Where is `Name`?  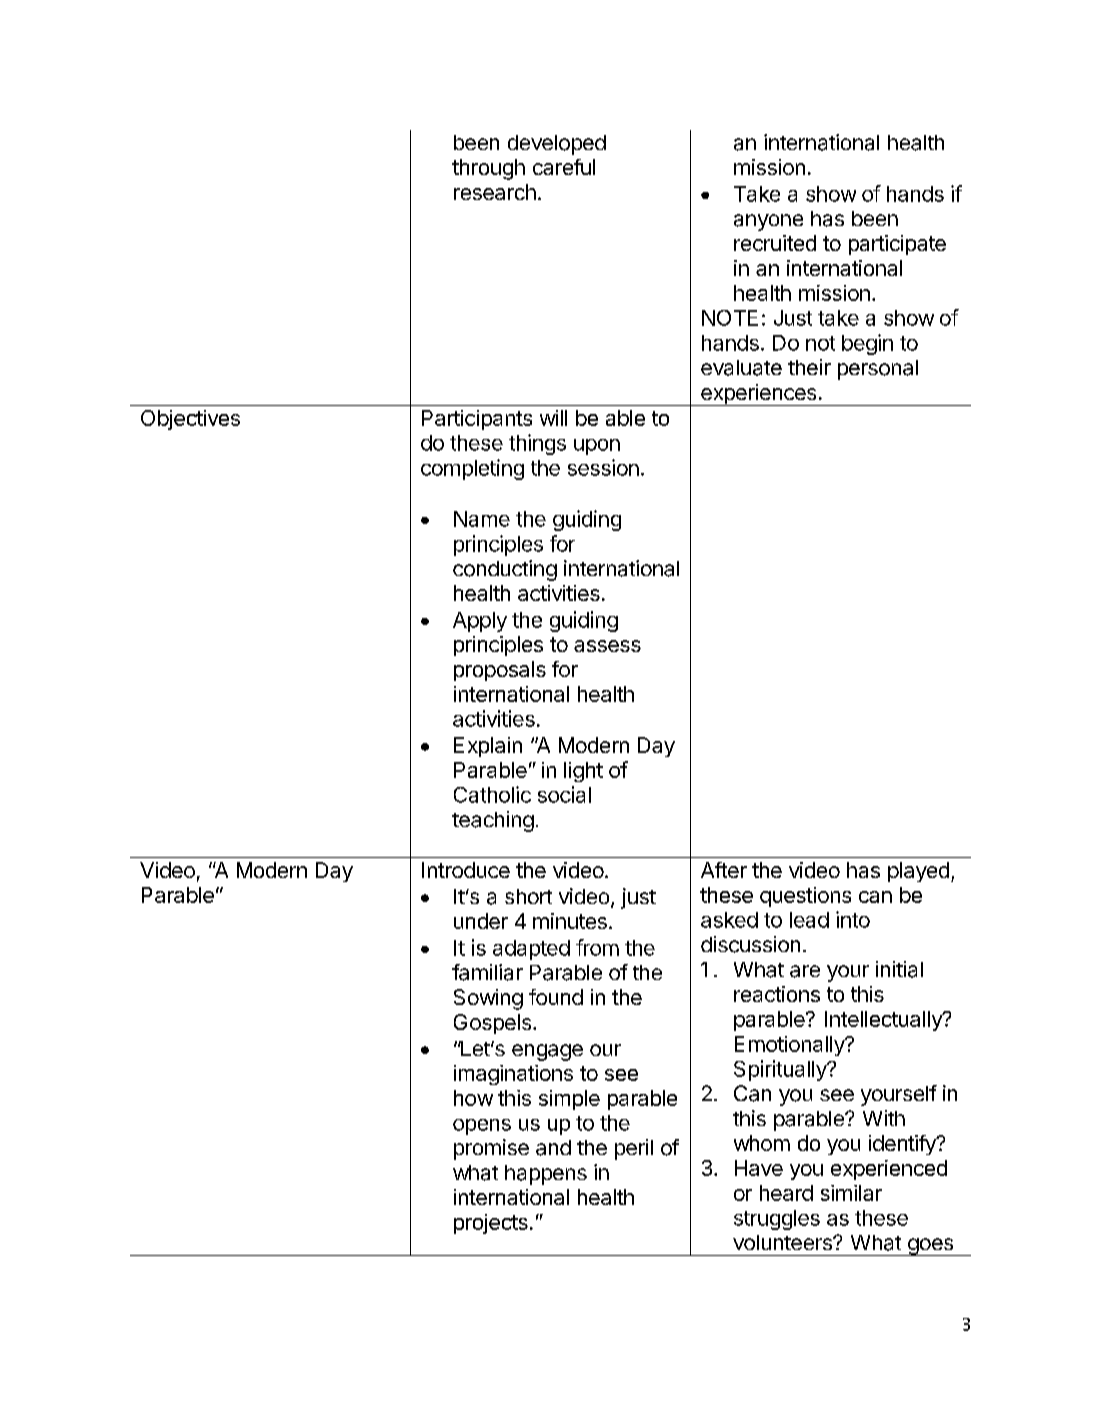 Name is located at coordinates (482, 519).
